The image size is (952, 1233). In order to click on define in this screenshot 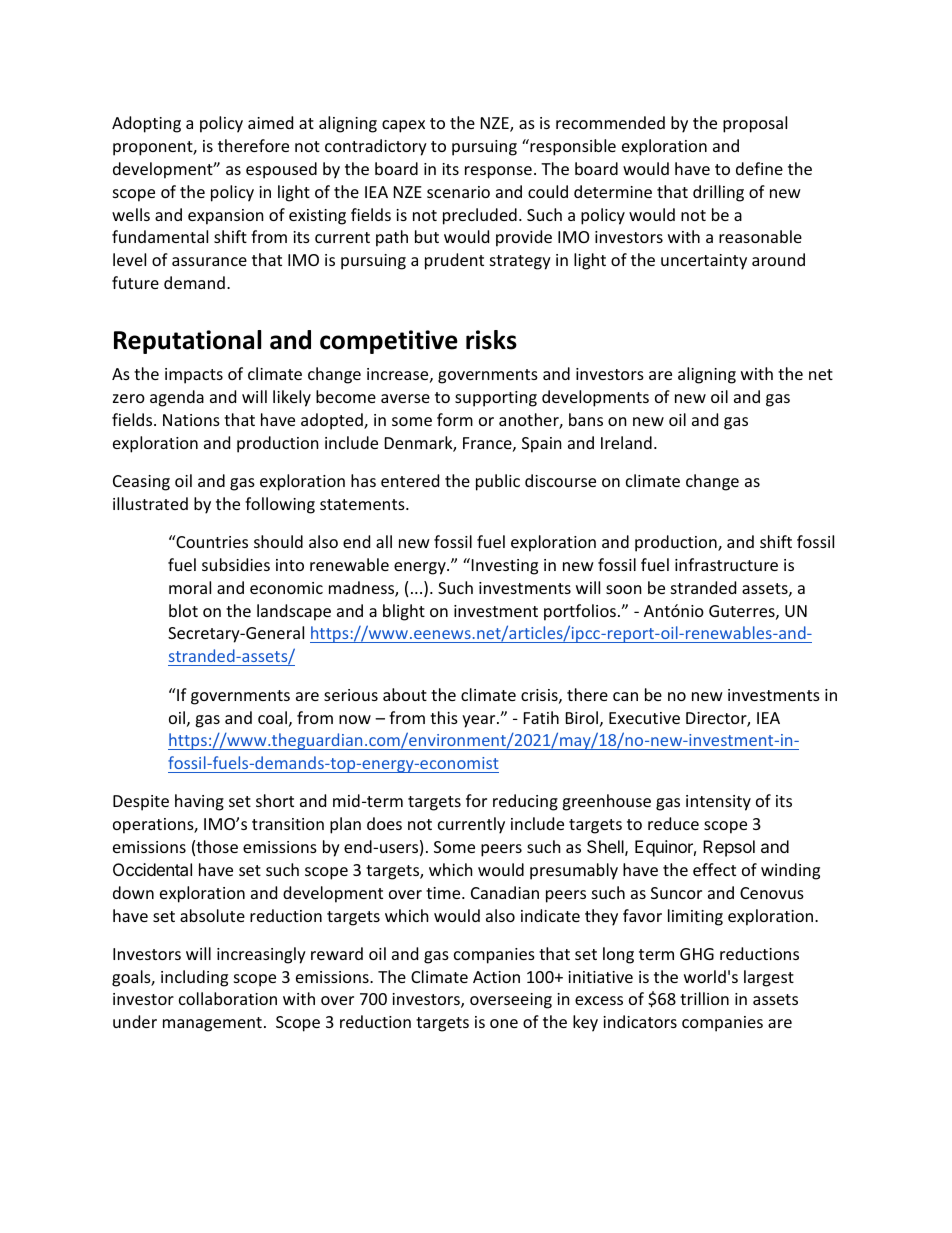, I will do `click(759, 168)`.
